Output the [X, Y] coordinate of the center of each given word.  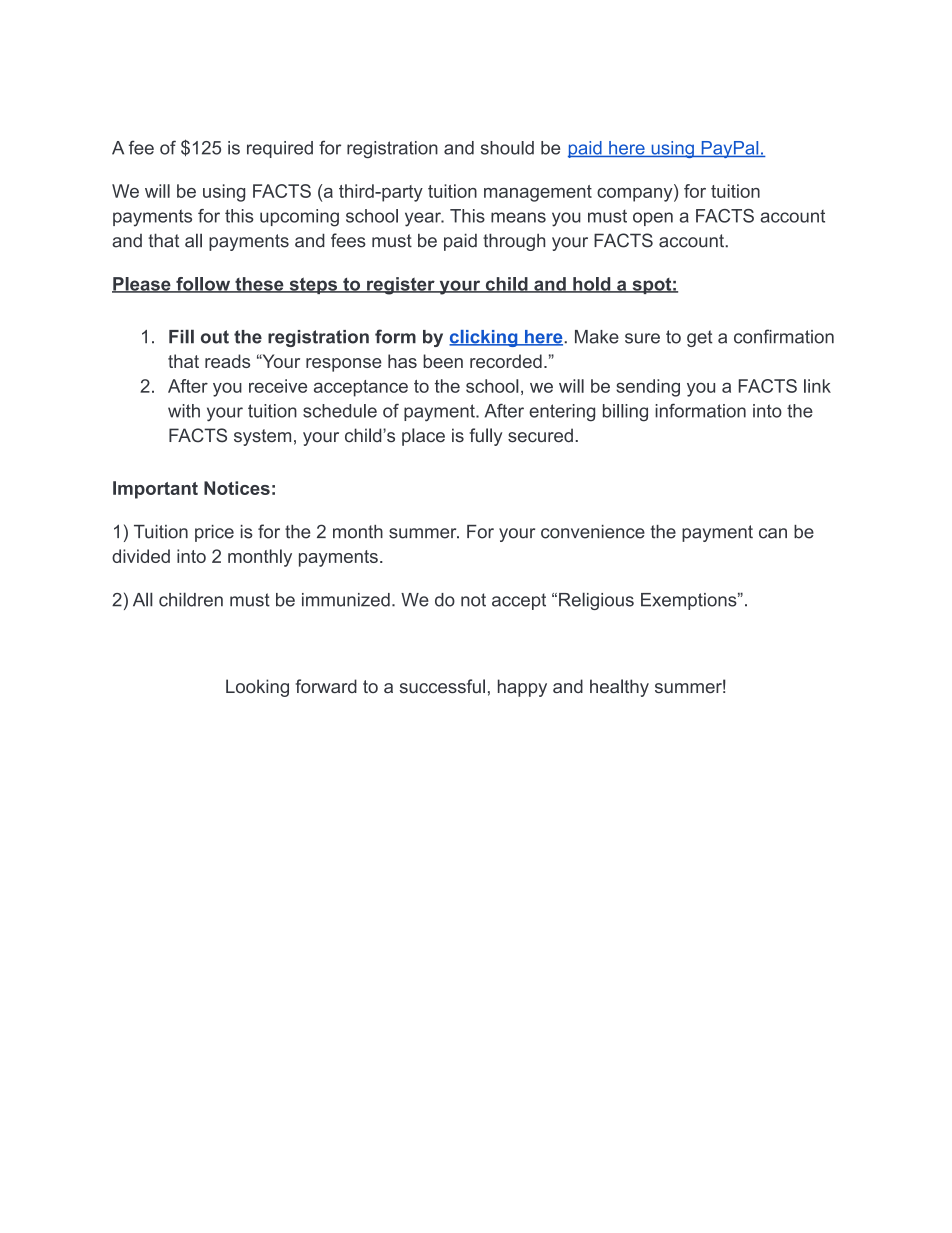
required [280, 149]
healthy [619, 688]
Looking [257, 688]
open [653, 219]
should [507, 148]
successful [442, 686]
